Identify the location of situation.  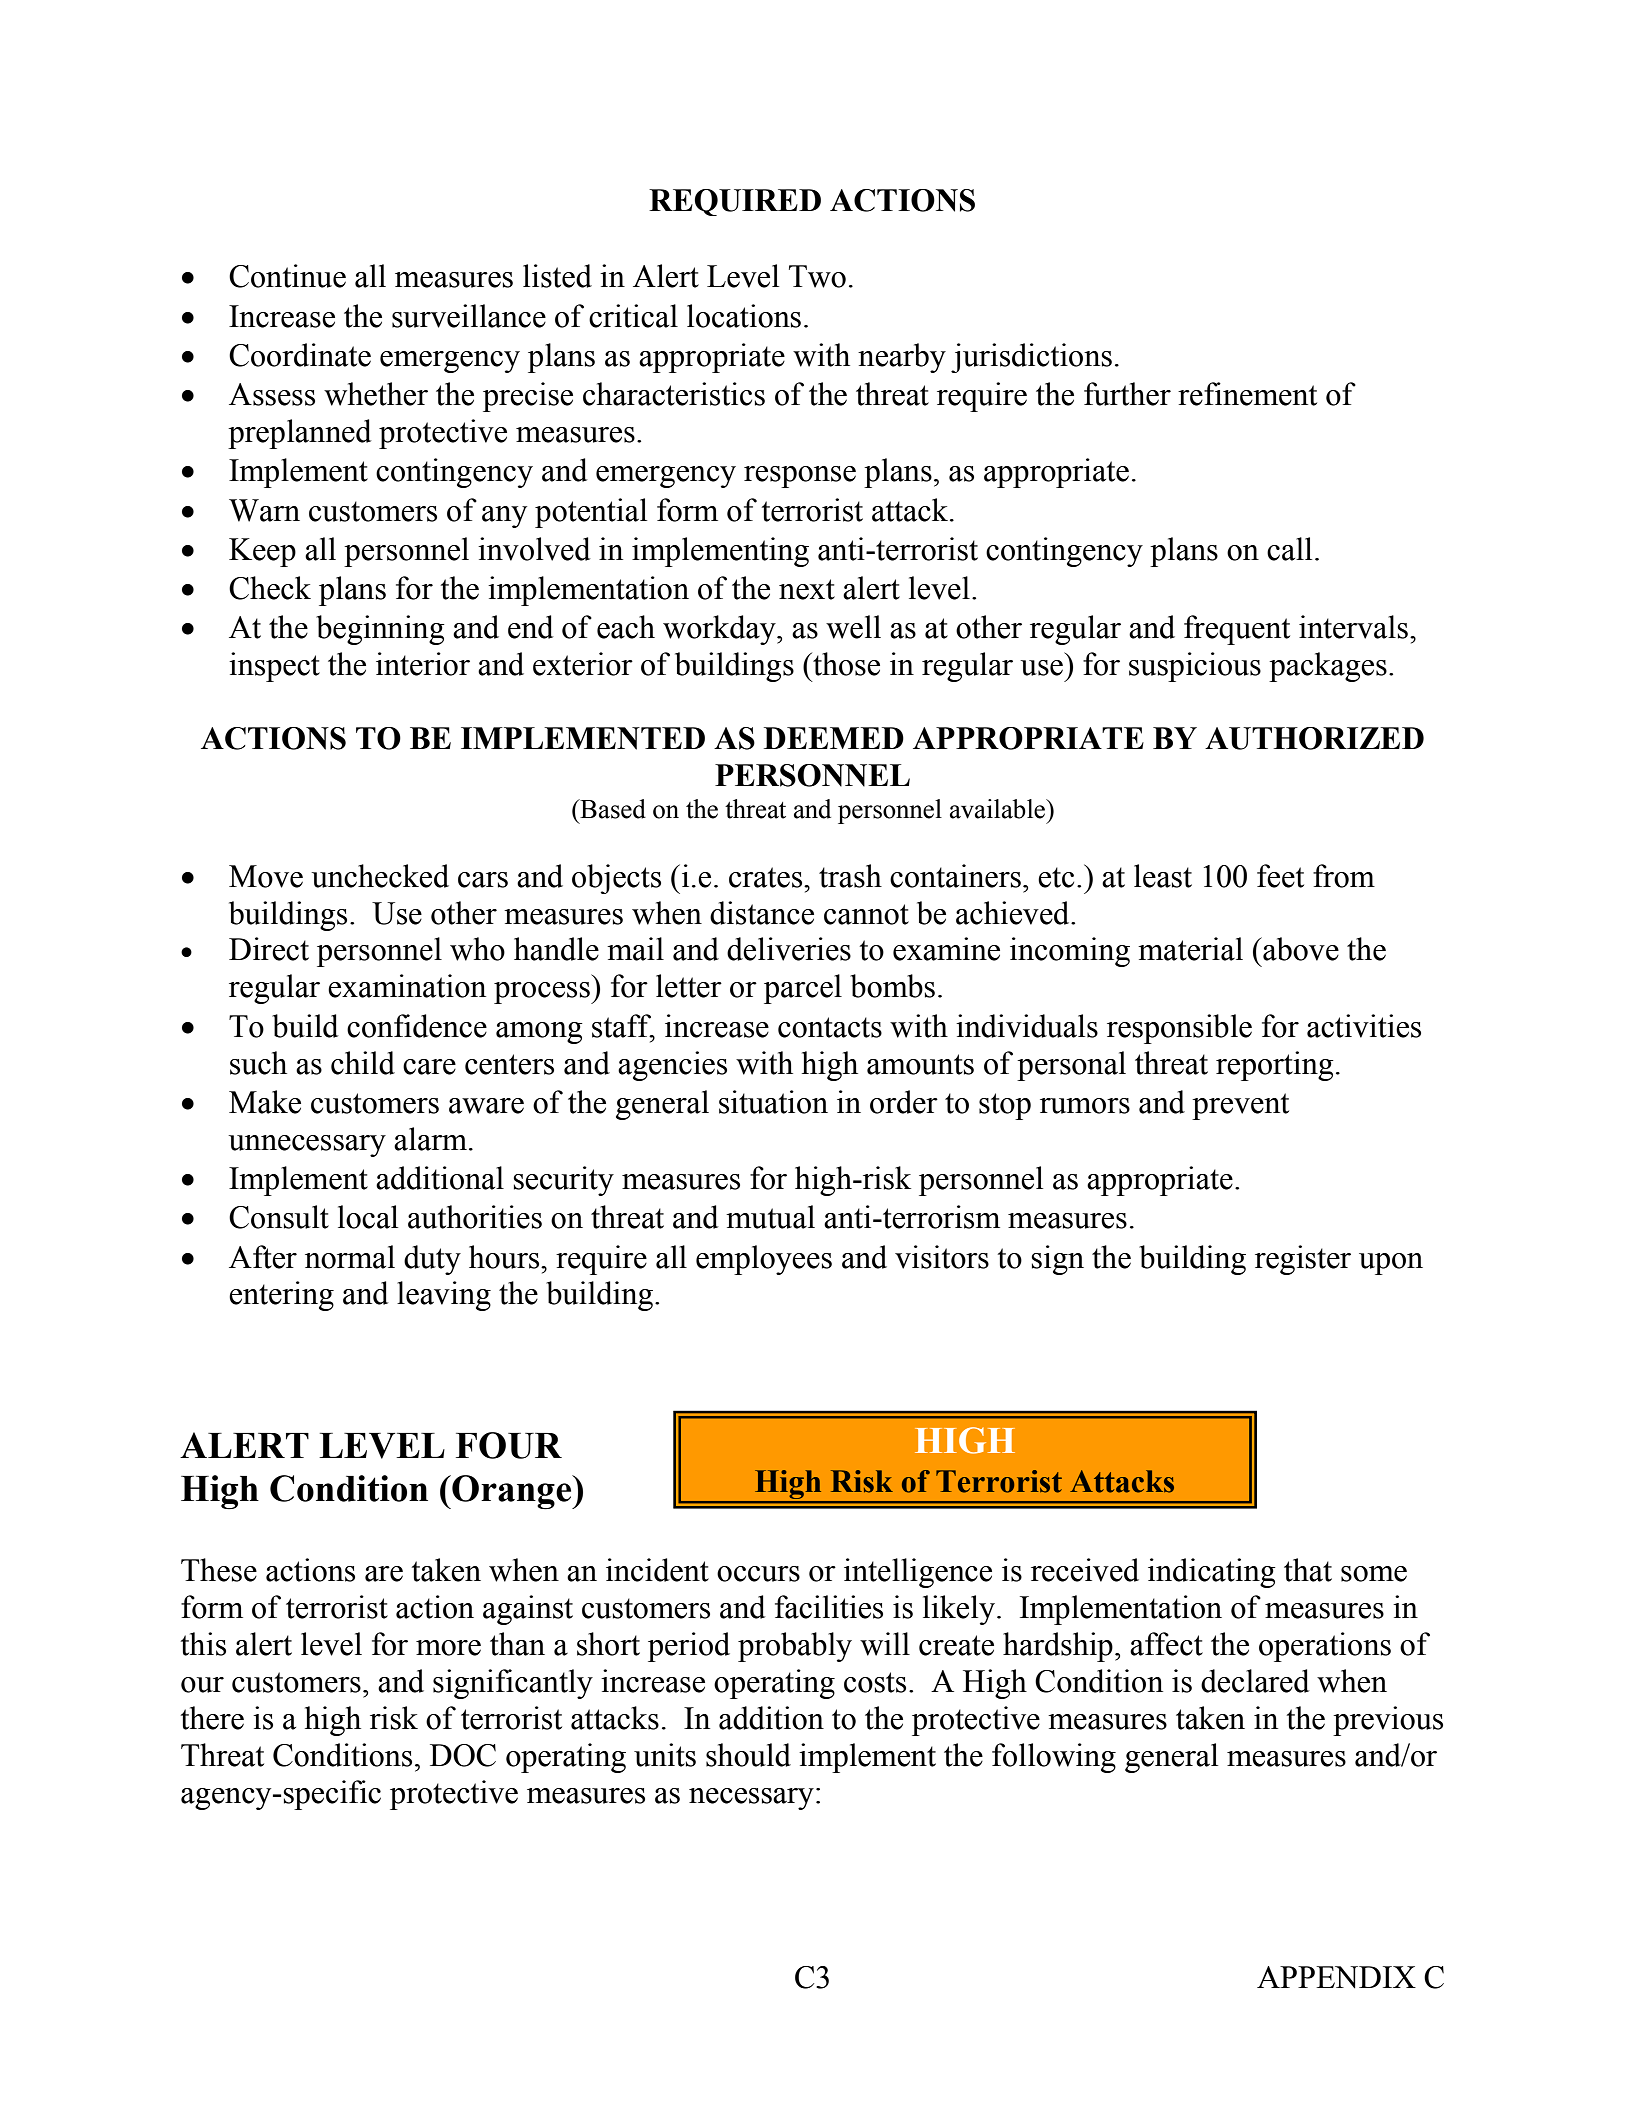
(773, 1102).
